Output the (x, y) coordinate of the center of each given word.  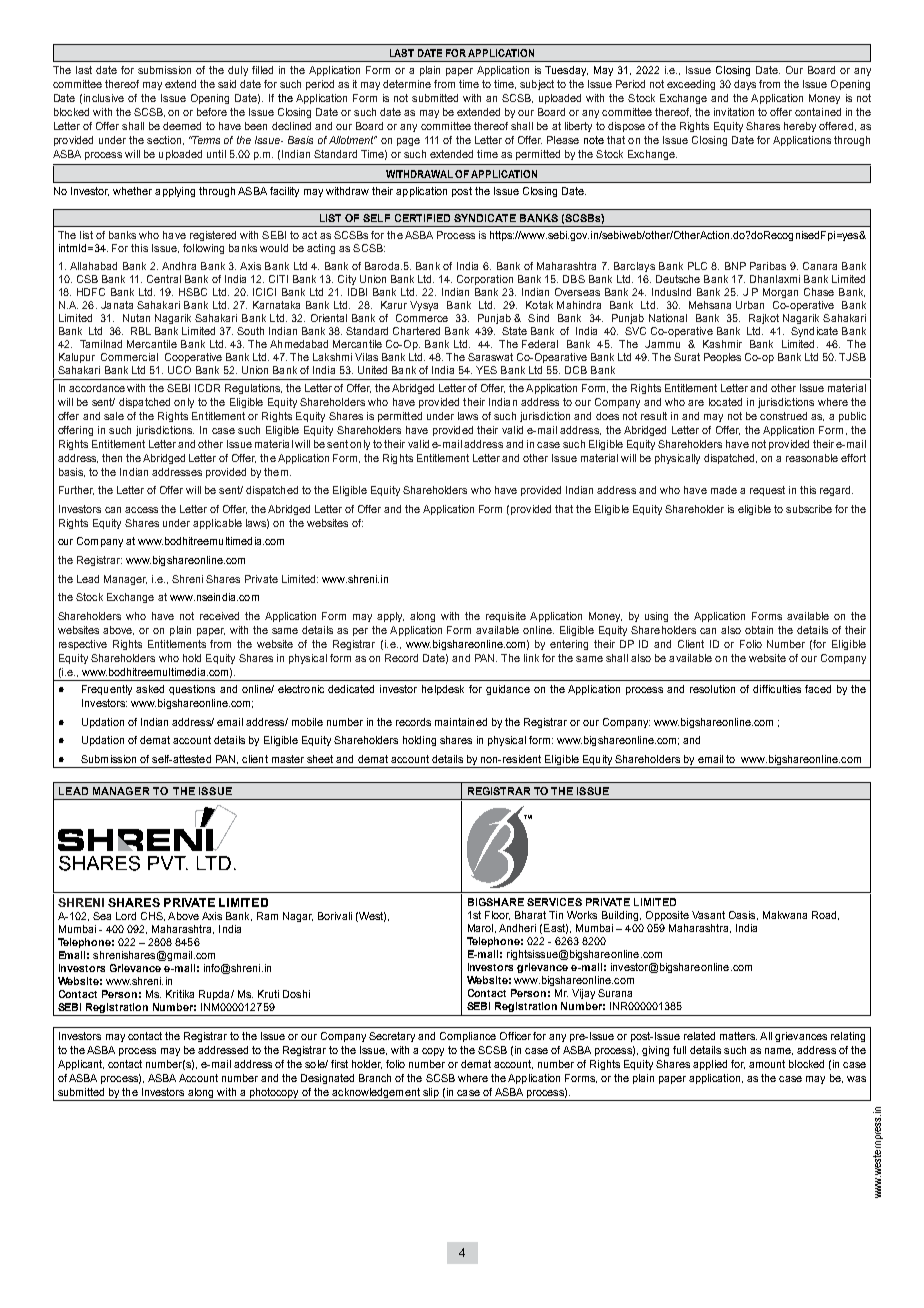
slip (431, 1094)
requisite (506, 617)
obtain (759, 630)
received (219, 616)
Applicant (81, 1065)
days (745, 85)
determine (407, 84)
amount (767, 1064)
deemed (182, 126)
